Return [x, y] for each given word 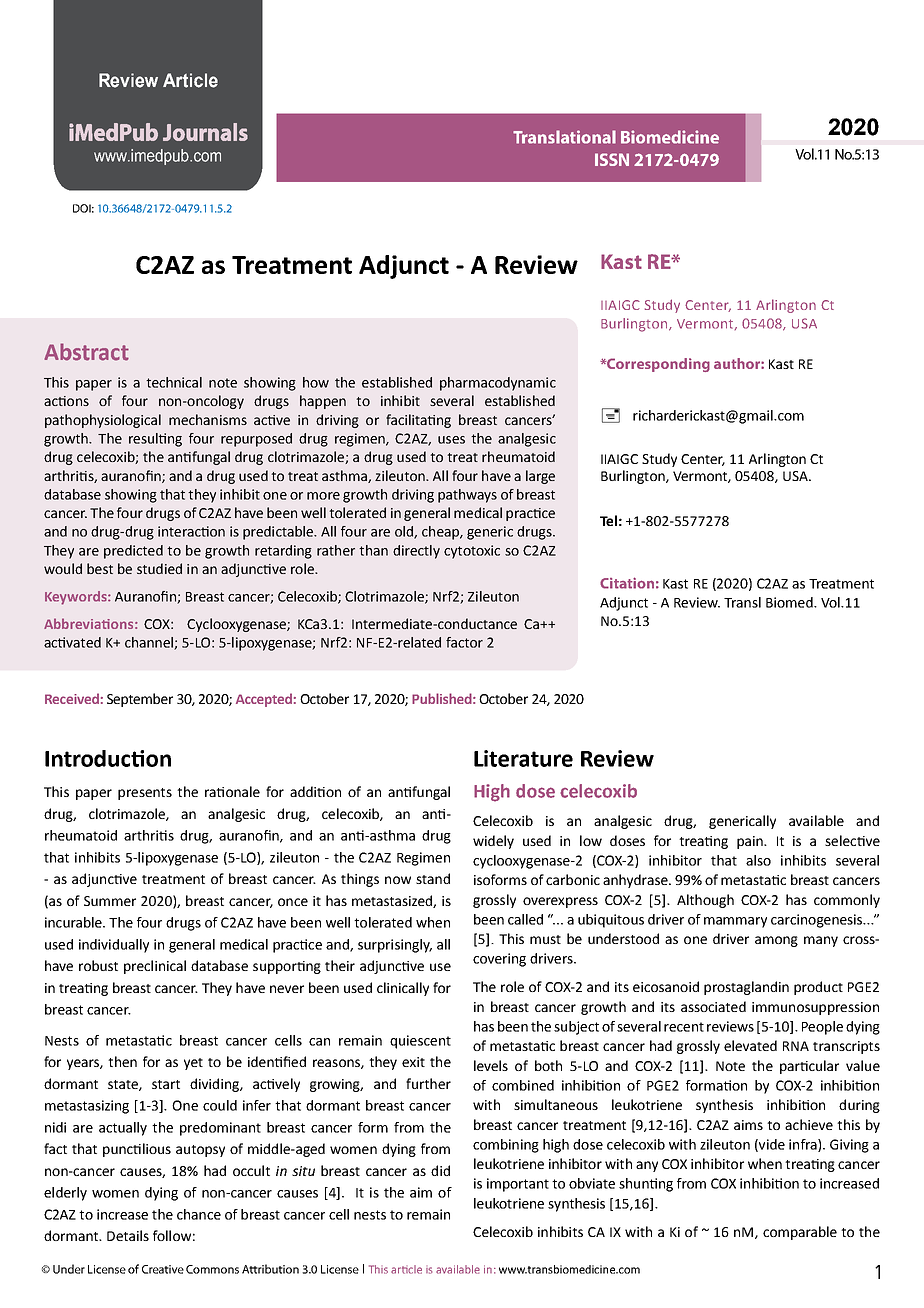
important [518, 1185]
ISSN [612, 159]
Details [128, 1235]
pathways [467, 496]
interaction [191, 531]
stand [433, 878]
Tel [608, 520]
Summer [110, 901]
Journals [205, 132]
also [758, 860]
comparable [800, 1233]
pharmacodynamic [498, 384]
